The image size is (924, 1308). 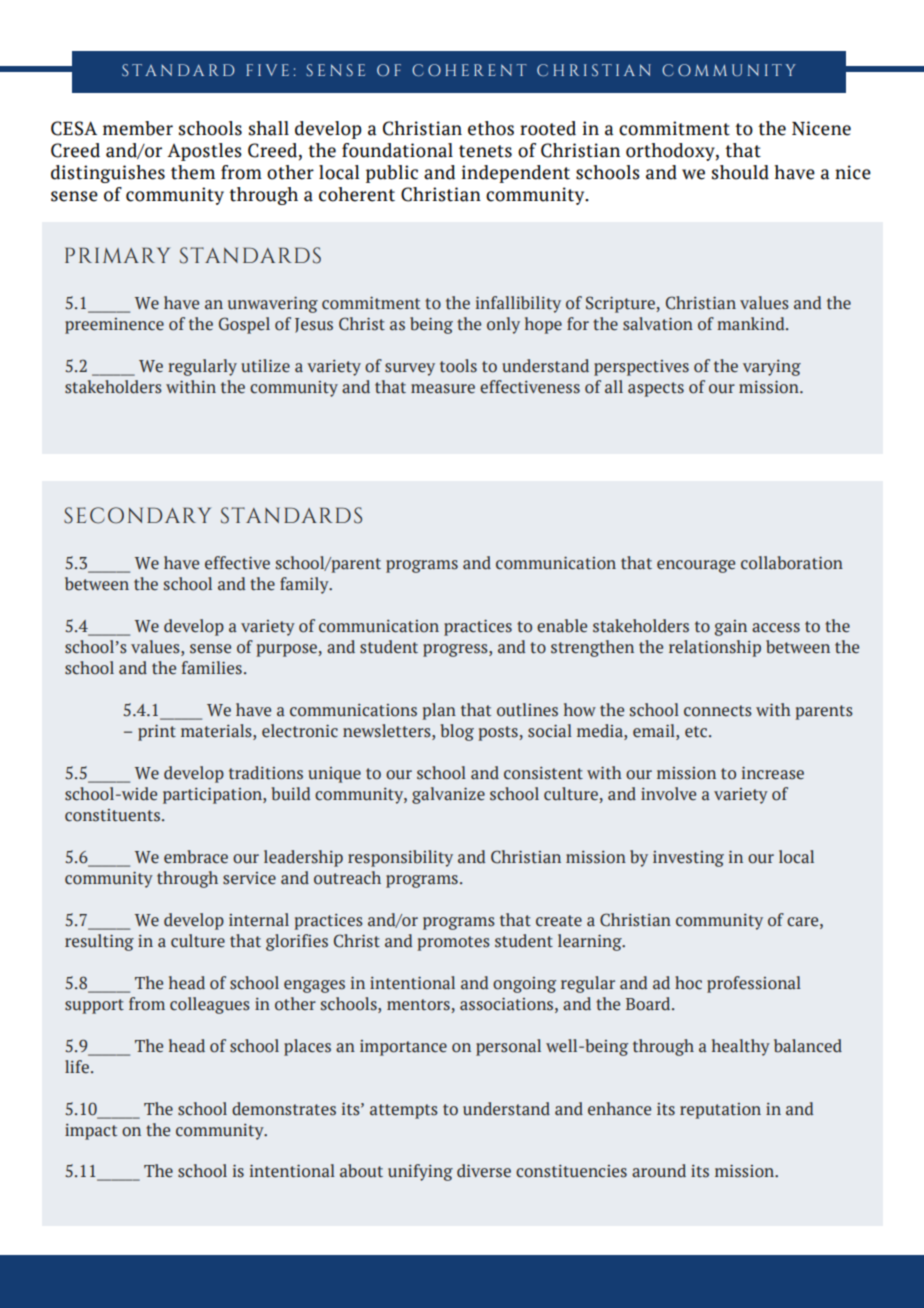 What do you see at coordinates (212, 668) in the screenshot?
I see `families` at bounding box center [212, 668].
